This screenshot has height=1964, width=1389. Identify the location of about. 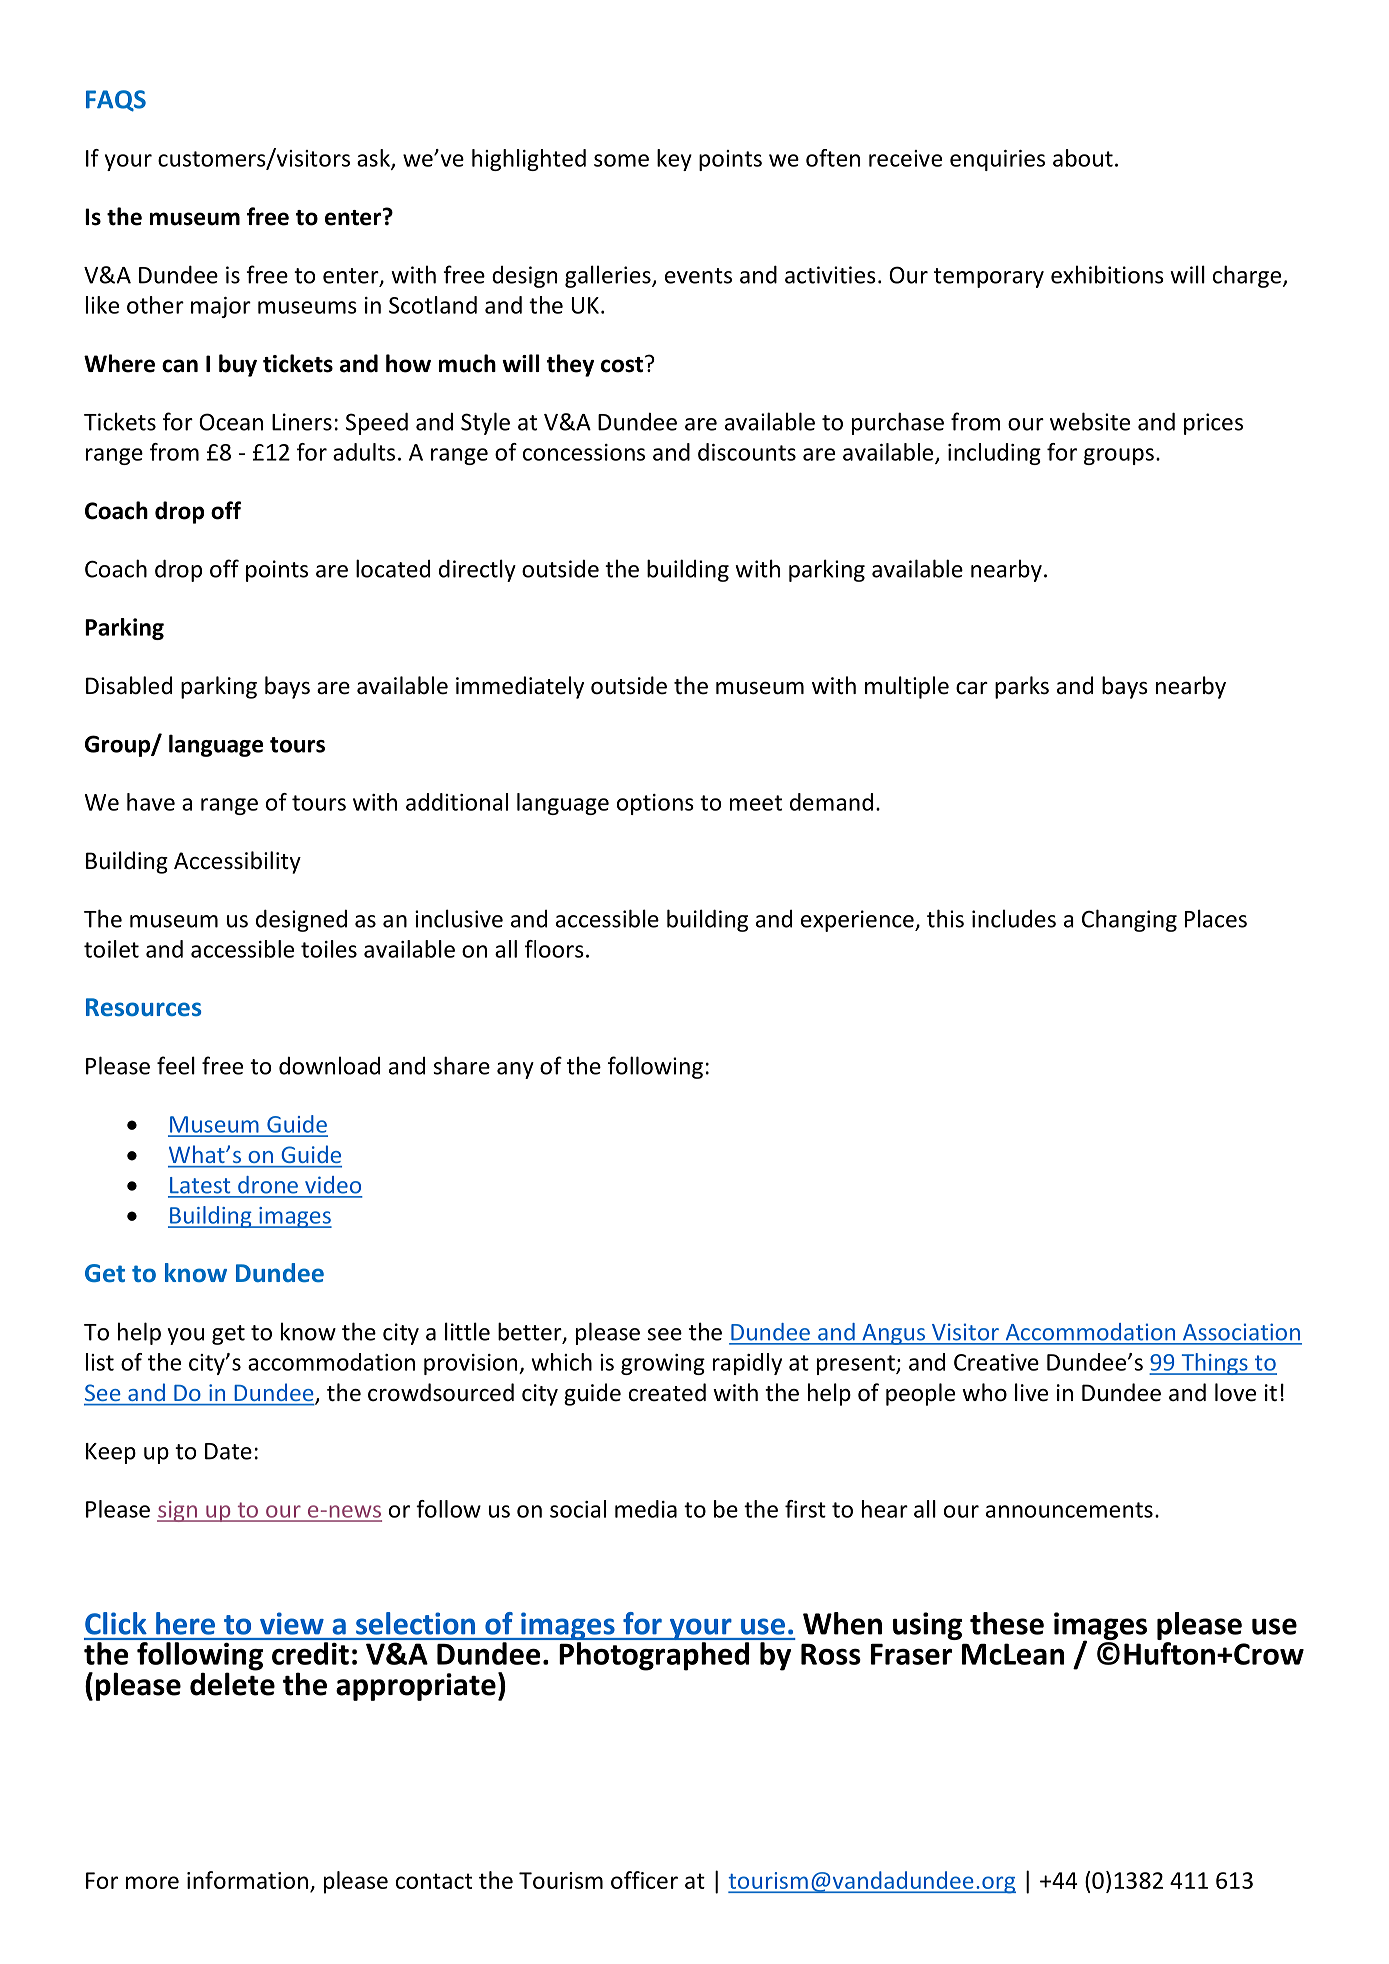
(1083, 158).
